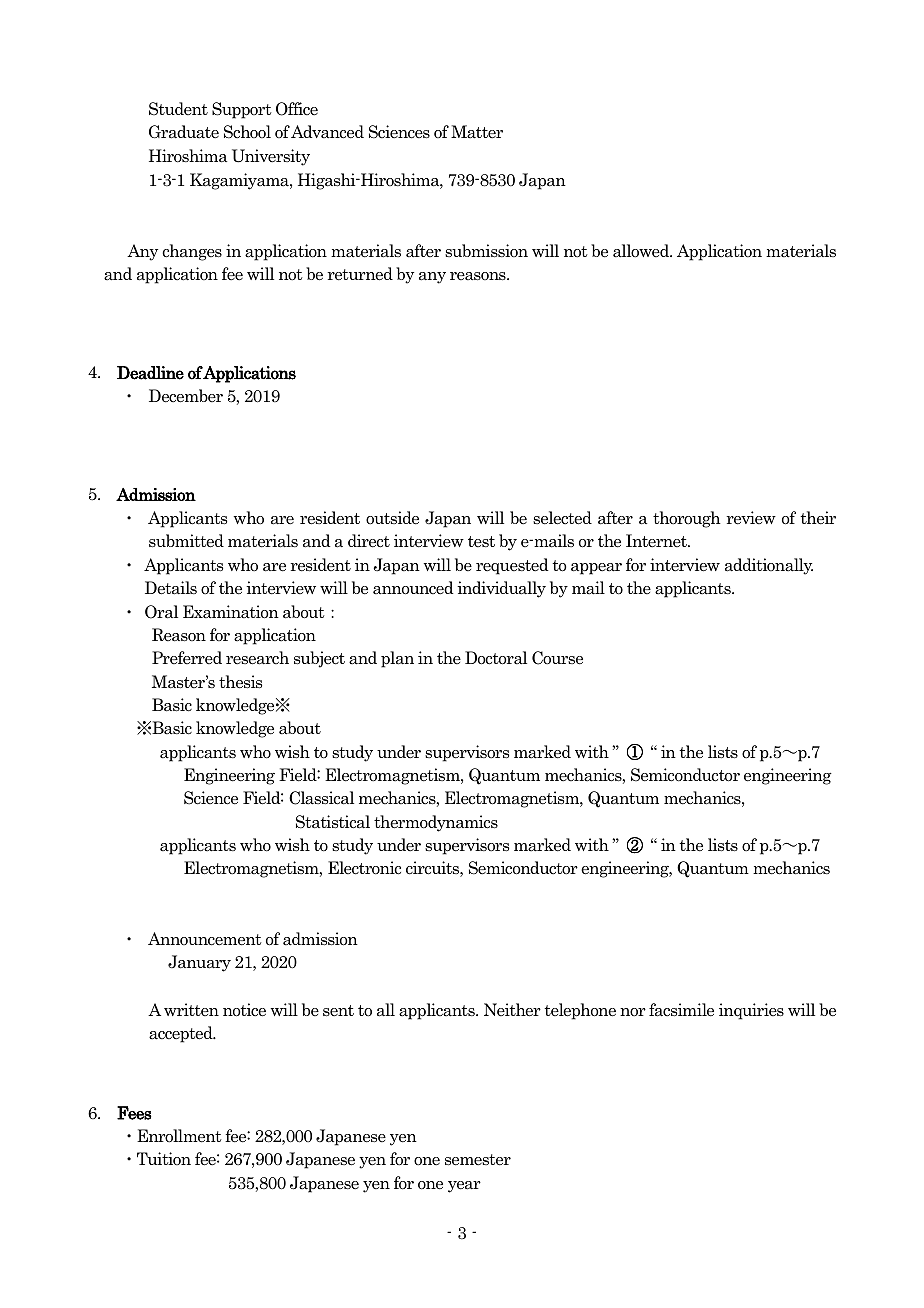 This document has height=1308, width=924. I want to click on submission, so click(486, 251).
